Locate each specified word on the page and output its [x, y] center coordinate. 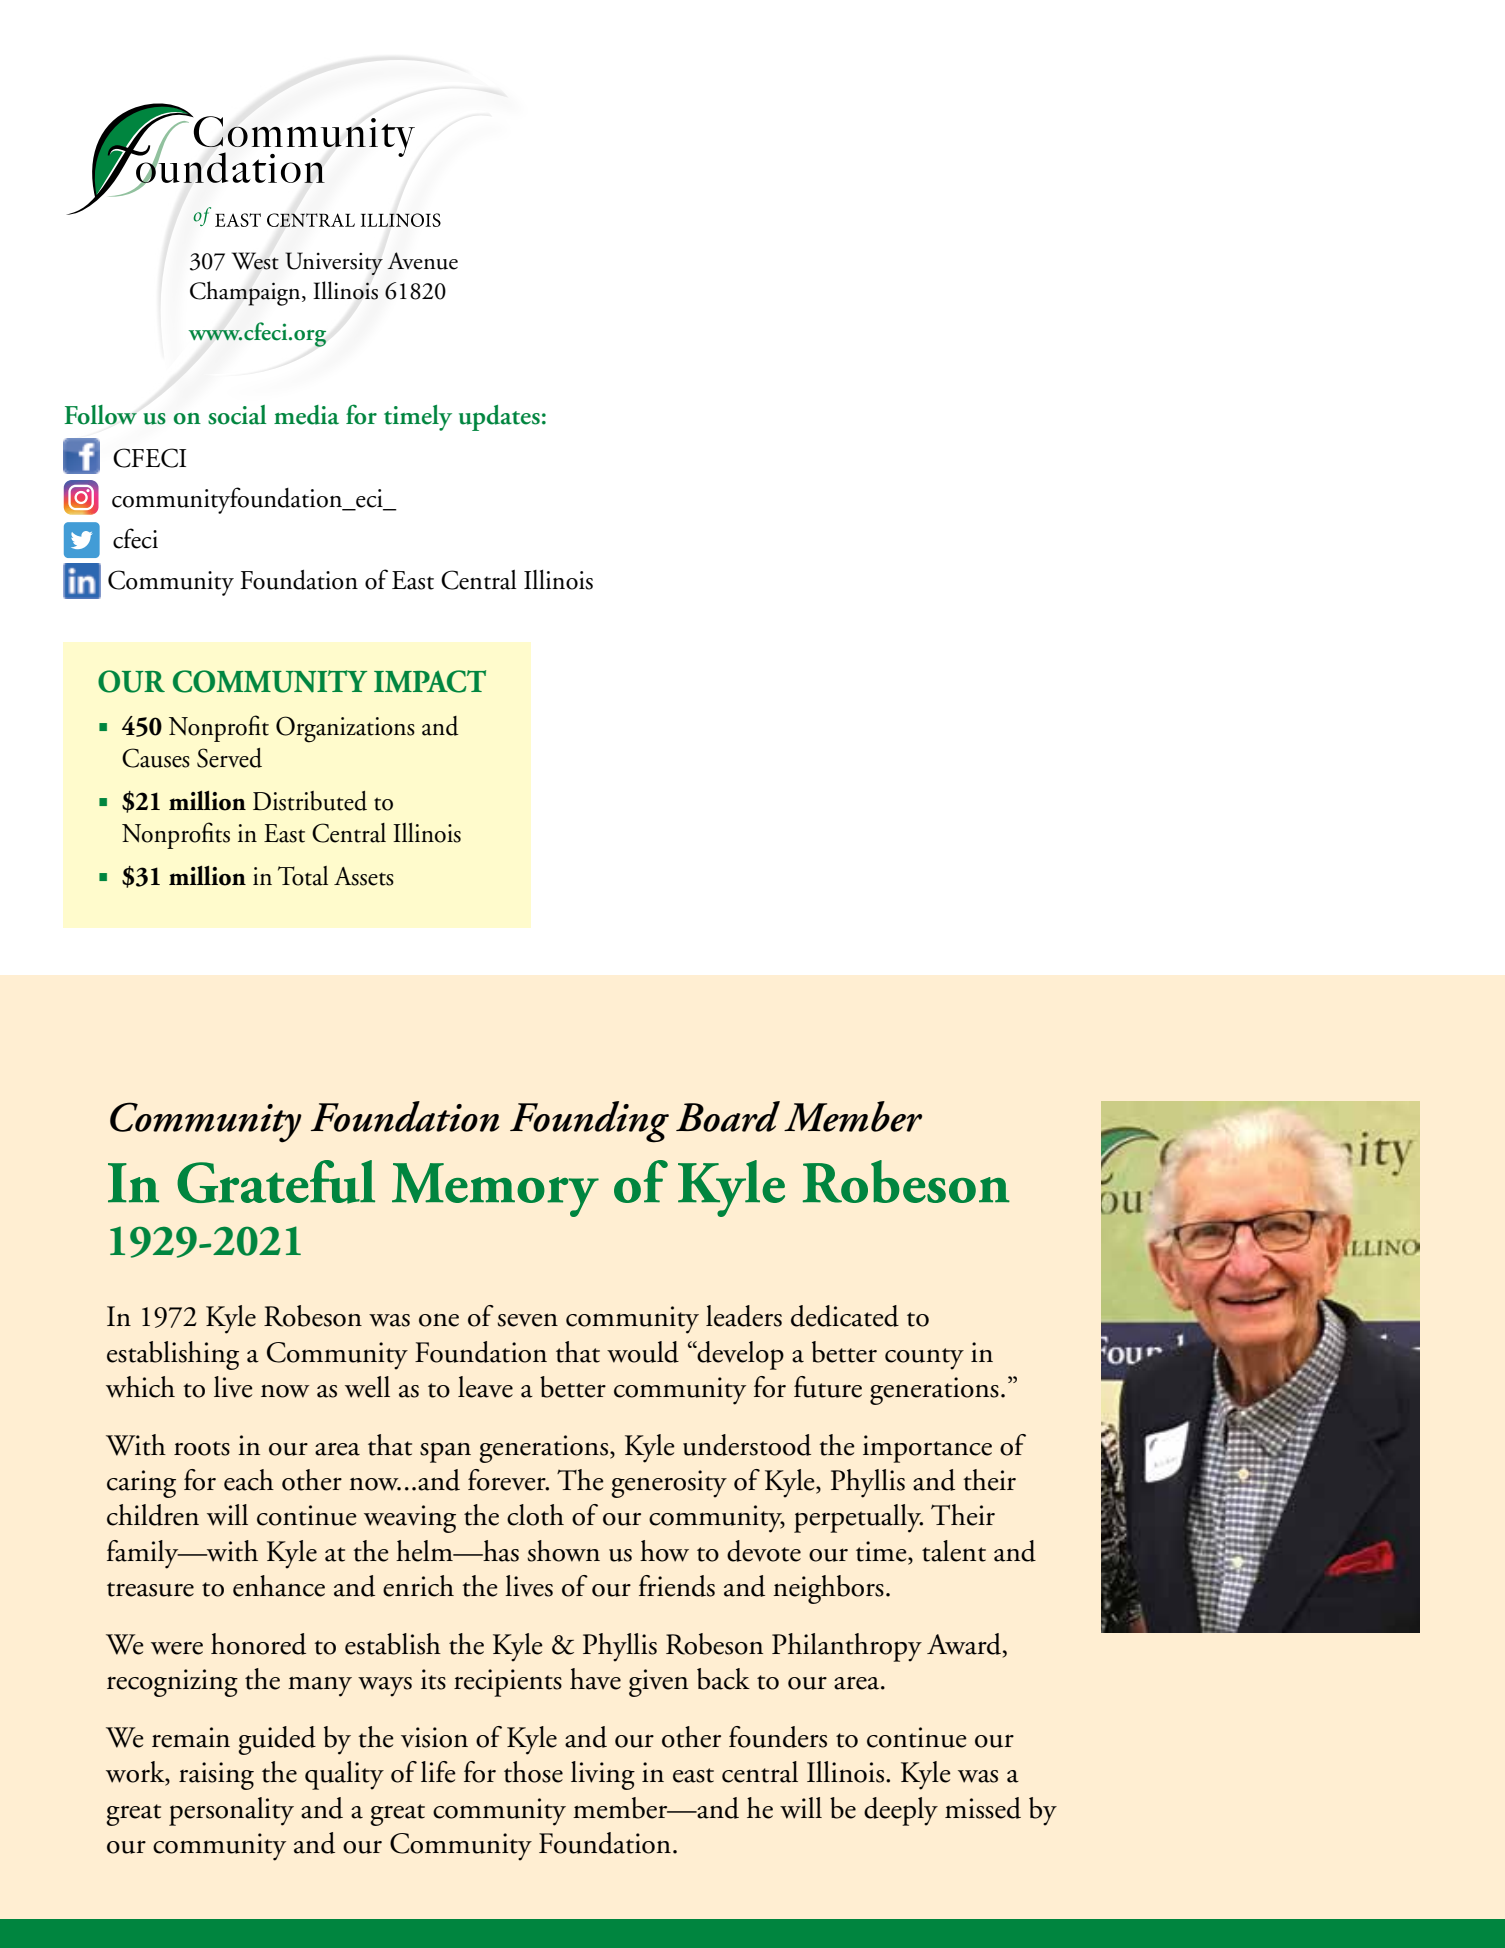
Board [728, 1116]
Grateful [276, 1182]
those [533, 1772]
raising [216, 1776]
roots [202, 1448]
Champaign [246, 293]
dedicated [845, 1316]
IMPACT [430, 681]
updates [499, 418]
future [828, 1387]
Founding [589, 1122]
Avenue [422, 261]
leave [485, 1387]
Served [229, 758]
